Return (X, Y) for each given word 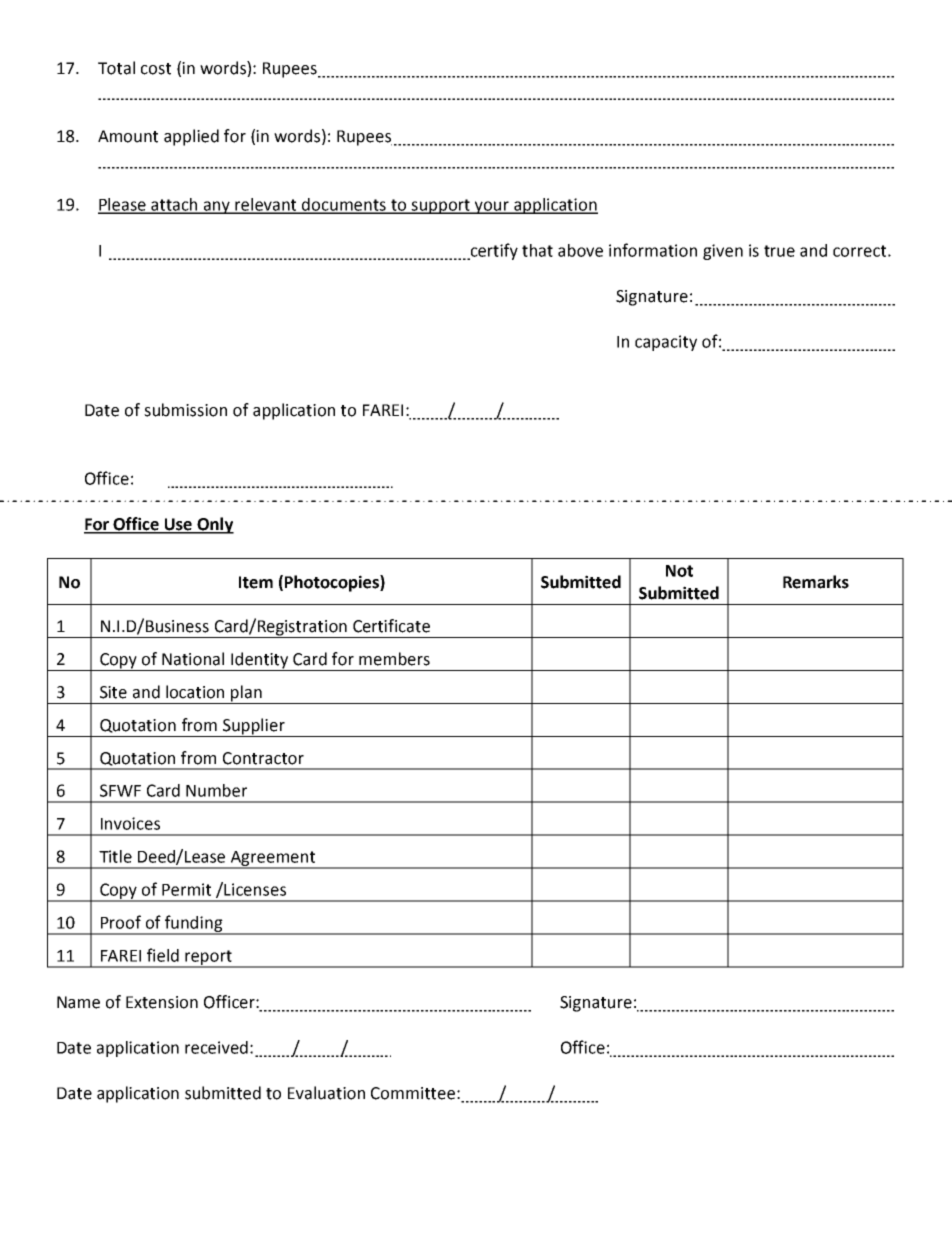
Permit (186, 889)
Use (179, 525)
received (216, 1047)
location (195, 692)
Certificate (391, 626)
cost (156, 69)
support (441, 206)
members (394, 659)
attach (175, 205)
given (723, 252)
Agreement (273, 859)
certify (493, 251)
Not (679, 571)
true (779, 251)
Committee (413, 1093)
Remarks (816, 582)
